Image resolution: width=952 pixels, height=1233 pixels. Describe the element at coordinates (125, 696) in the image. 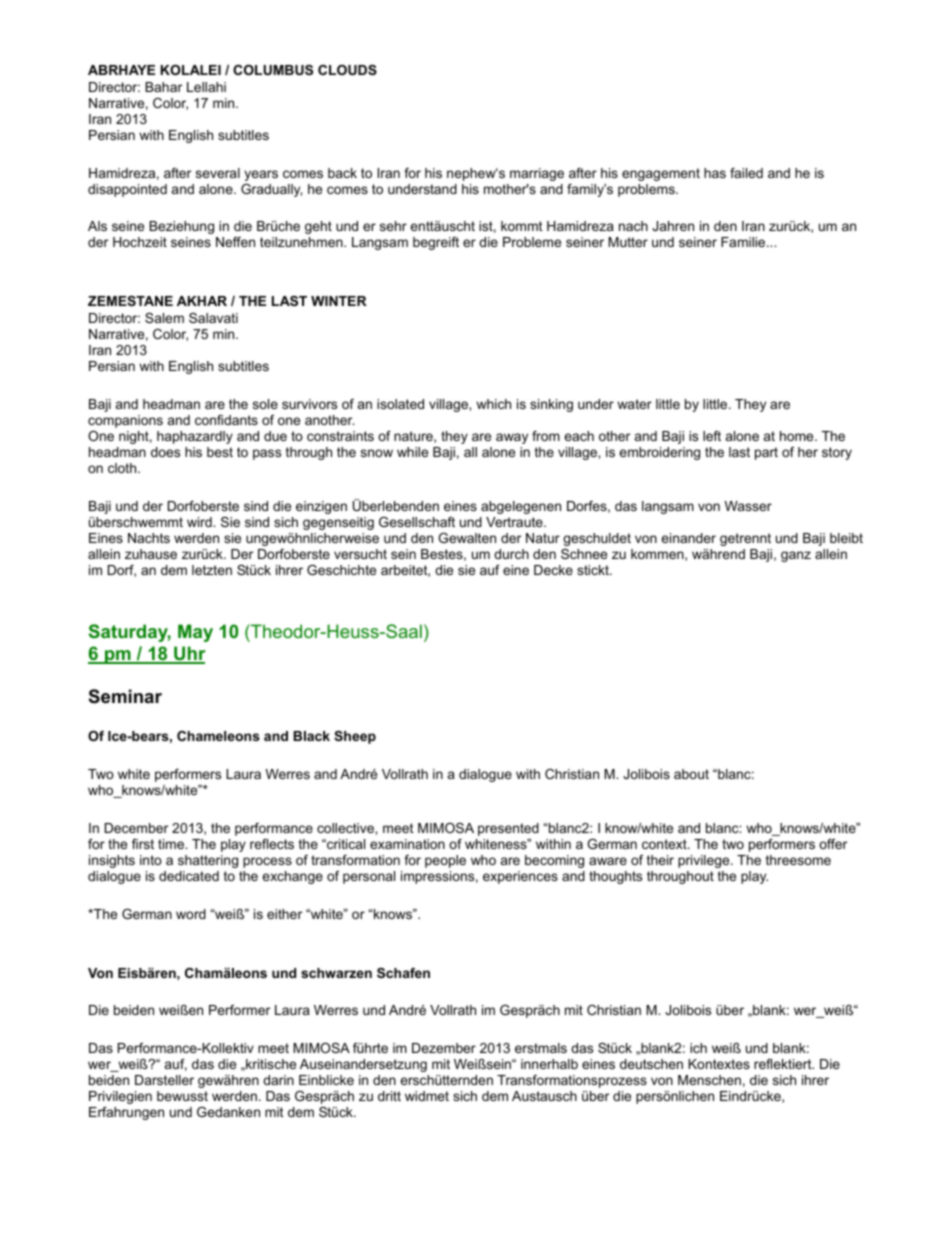

I see `Seminar` at that location.
